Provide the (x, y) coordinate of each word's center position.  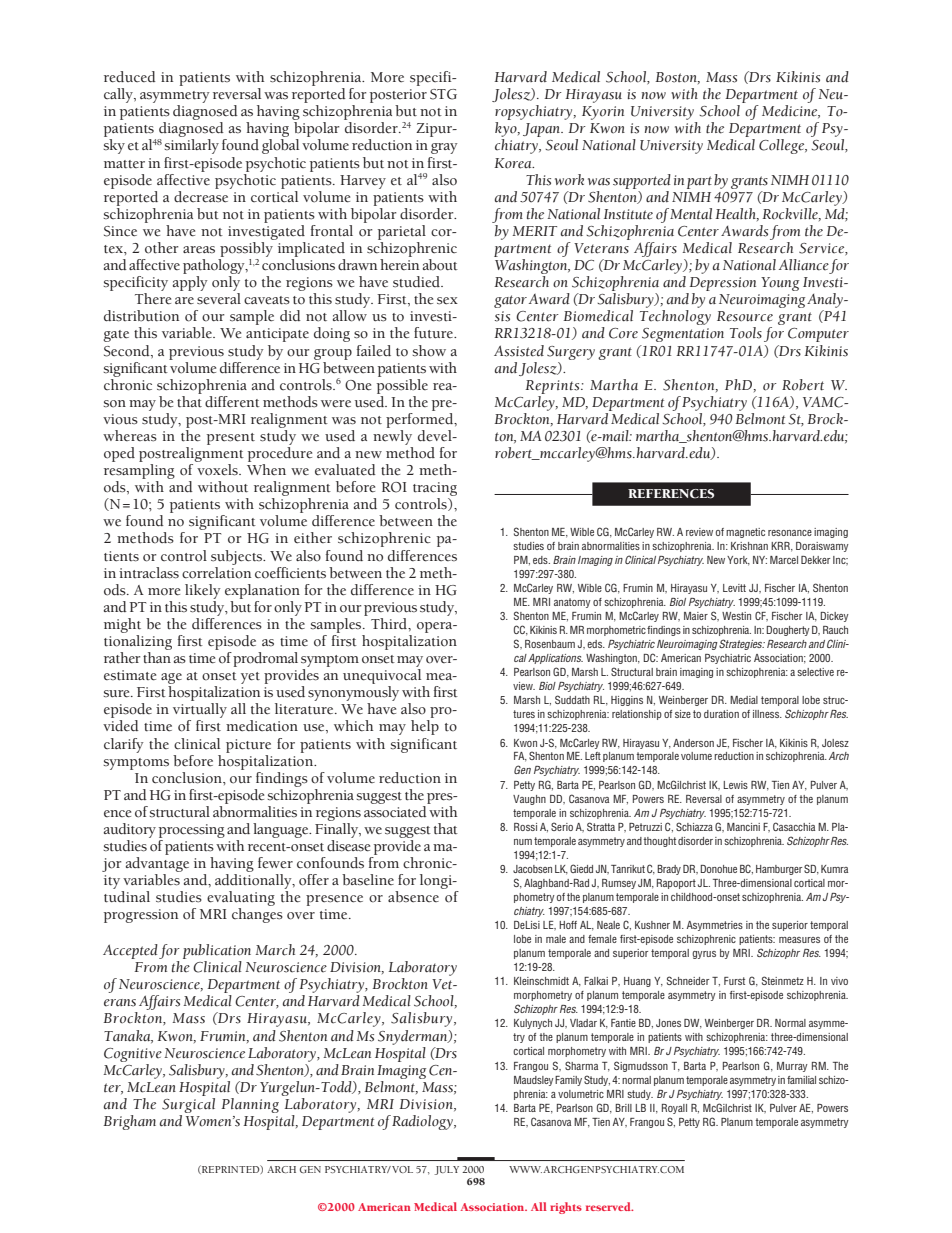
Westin (736, 616)
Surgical (188, 1104)
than (157, 658)
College (783, 146)
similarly (191, 146)
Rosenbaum (550, 644)
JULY (446, 1170)
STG (443, 94)
